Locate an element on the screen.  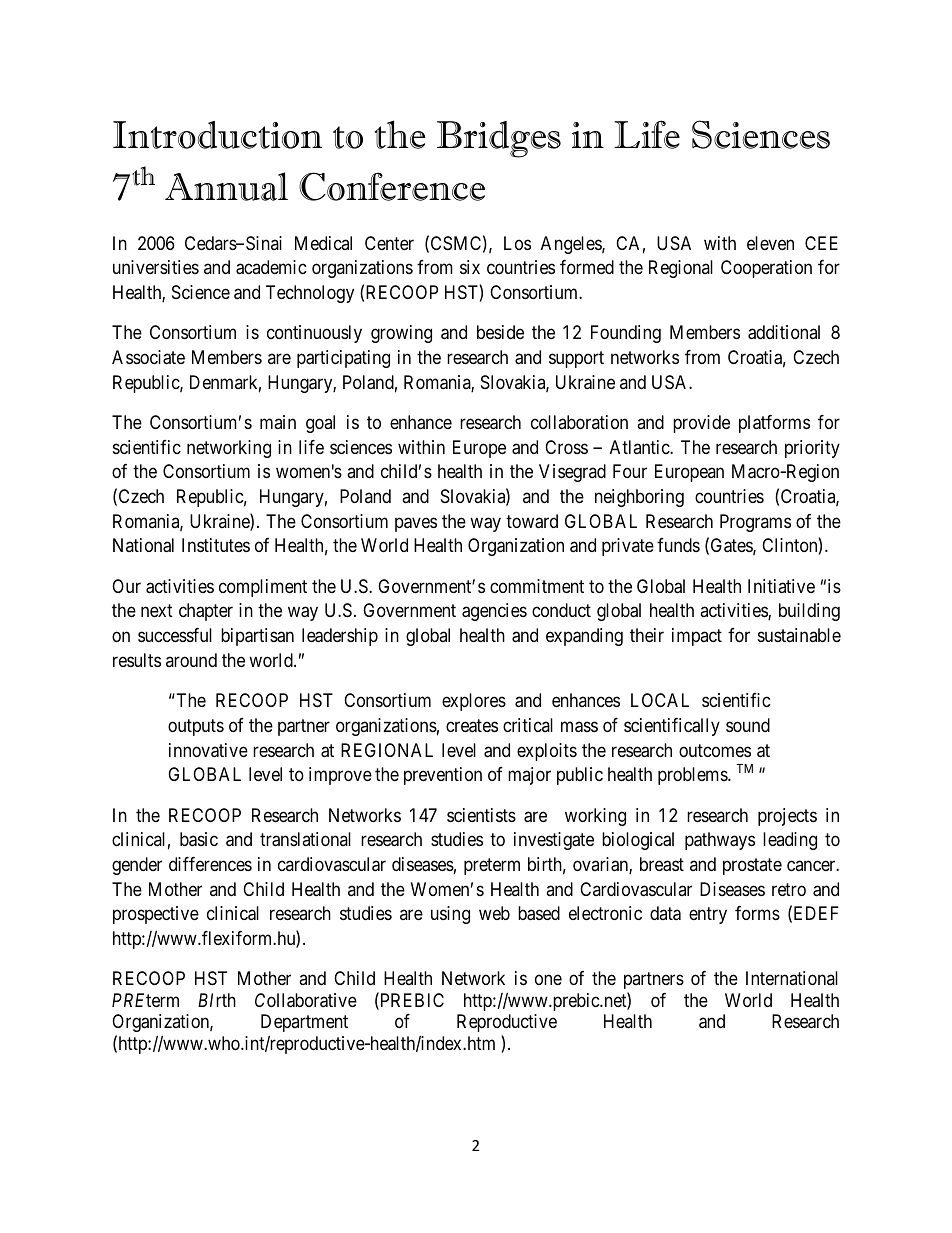
agencies is located at coordinates (494, 612).
